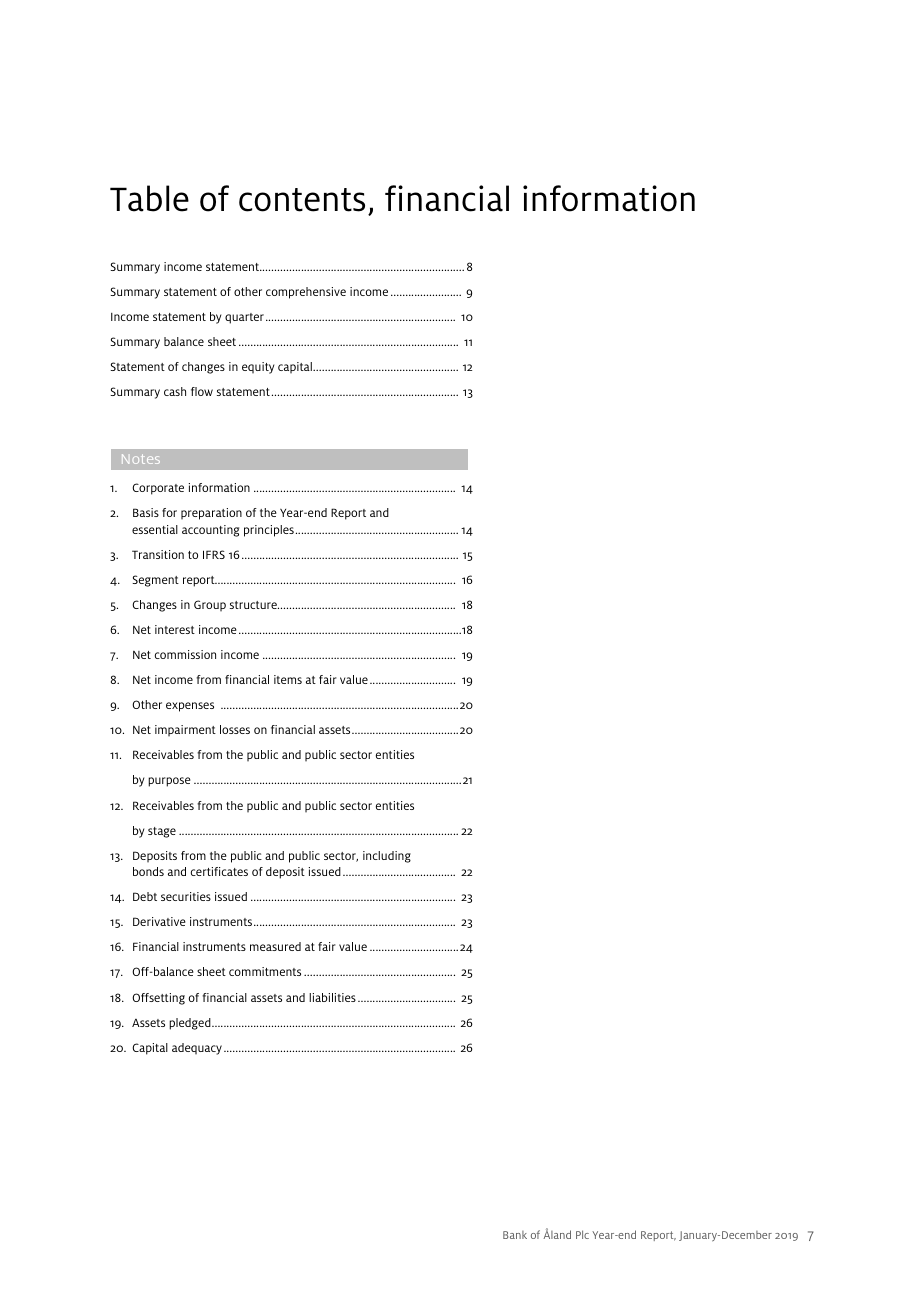 The height and width of the document is (1308, 924). What do you see at coordinates (515, 1235) in the document?
I see `Bank` at bounding box center [515, 1235].
